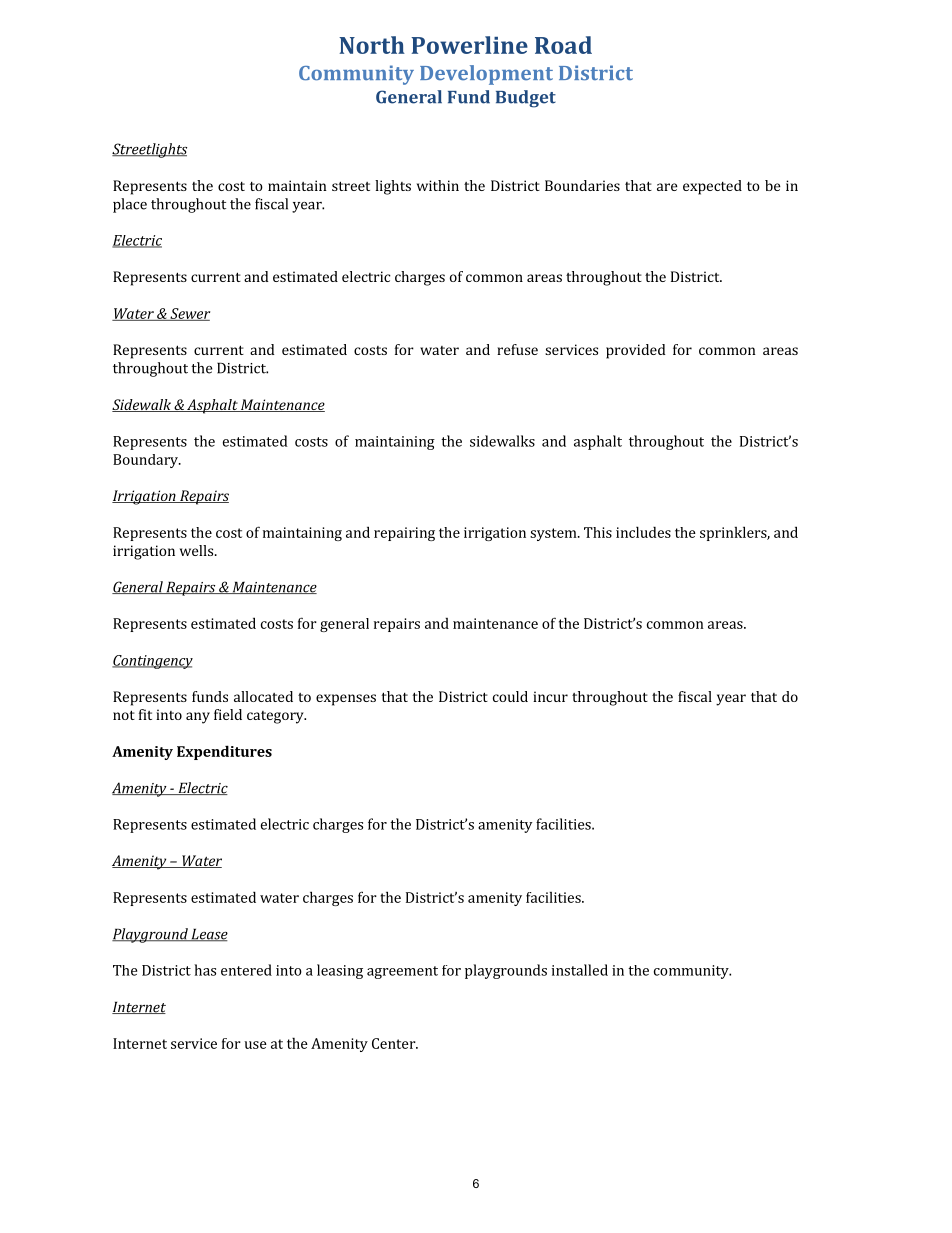  Describe the element at coordinates (372, 45) in the screenshot. I see `North` at that location.
